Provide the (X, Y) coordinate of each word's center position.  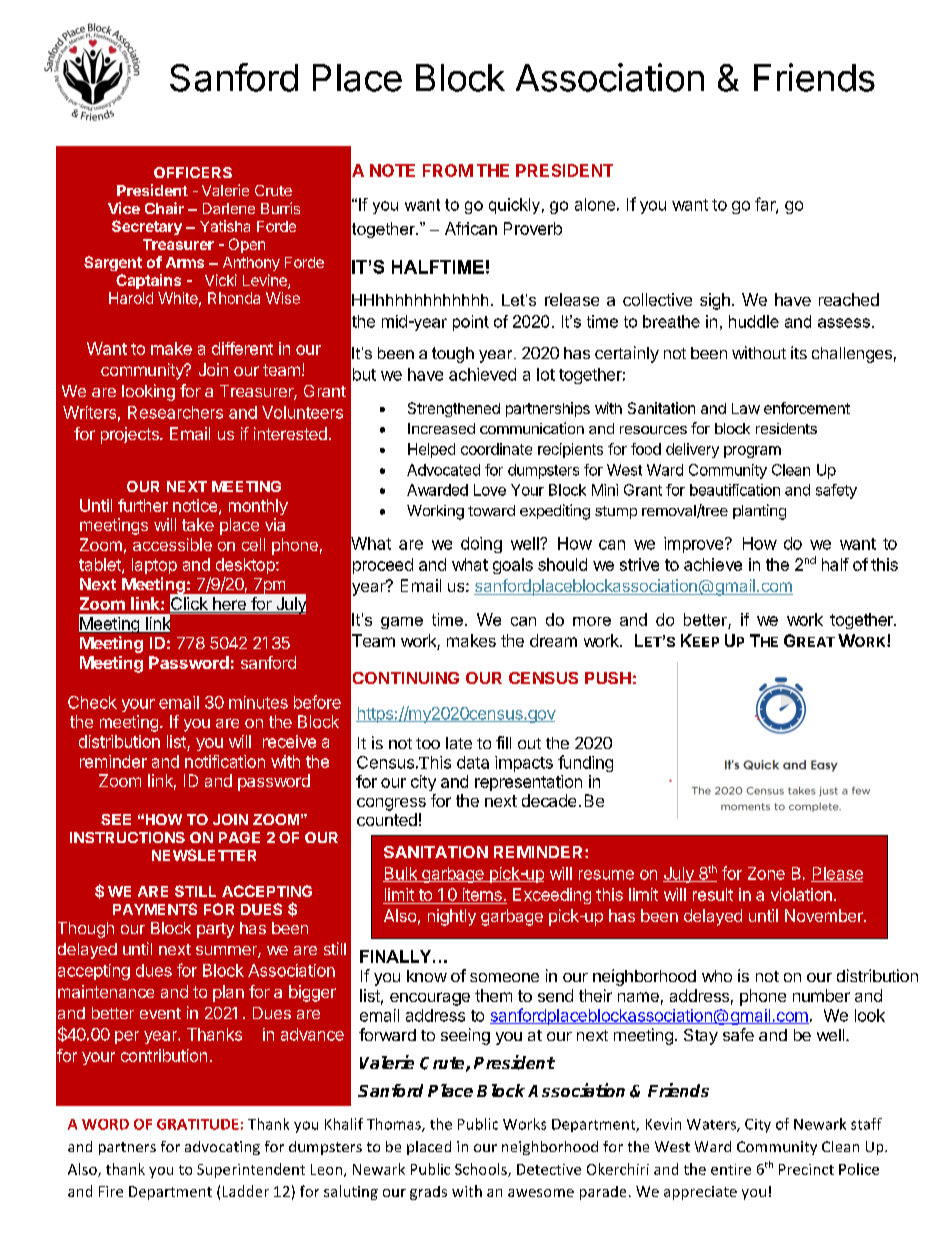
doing (481, 545)
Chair (164, 208)
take (198, 524)
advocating (222, 1148)
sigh (715, 301)
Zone (766, 873)
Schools (482, 1170)
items (482, 894)
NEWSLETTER (204, 855)
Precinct (806, 1169)
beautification (735, 490)
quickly (514, 206)
